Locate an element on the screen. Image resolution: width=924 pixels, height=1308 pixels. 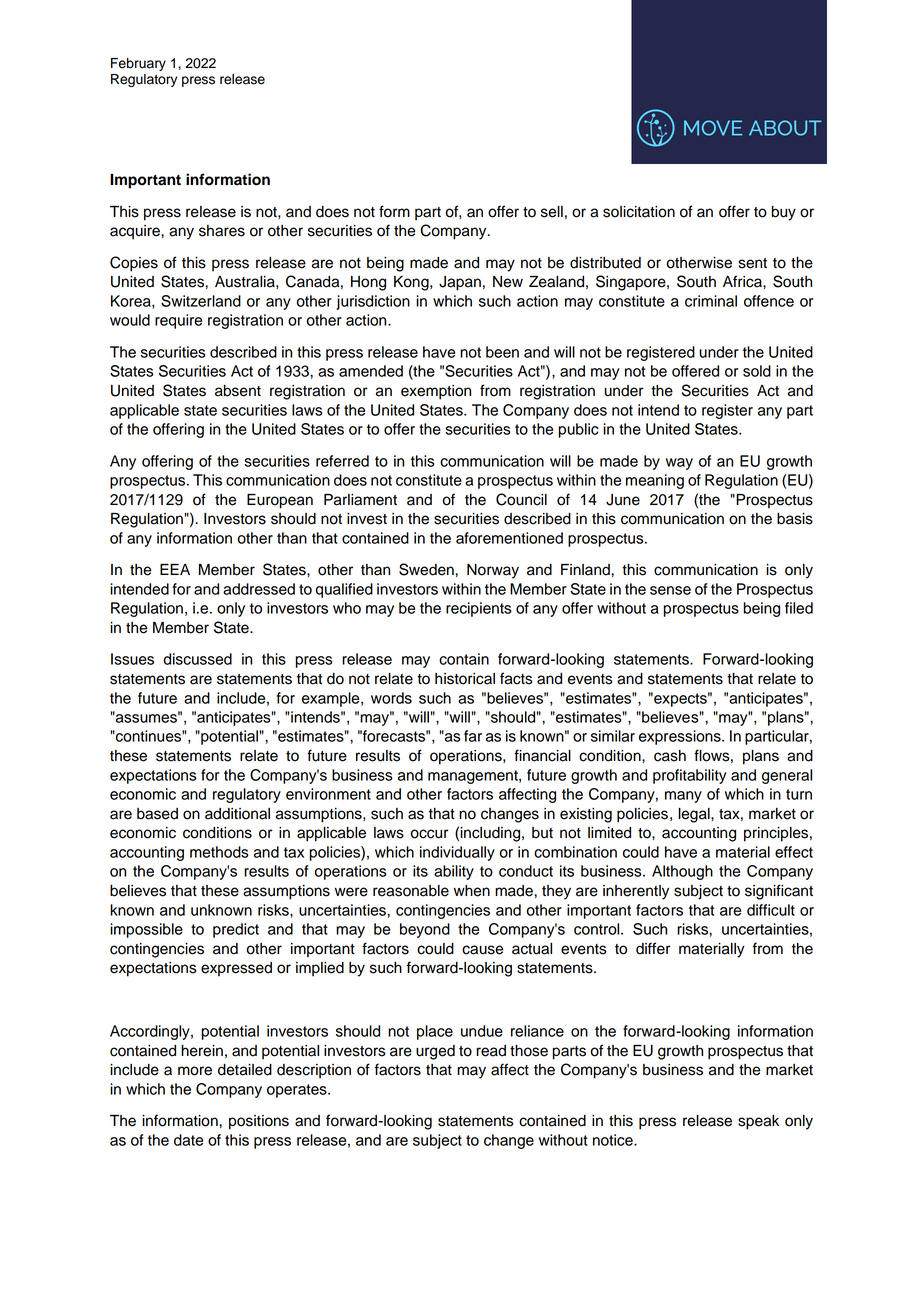
difficult is located at coordinates (771, 910).
